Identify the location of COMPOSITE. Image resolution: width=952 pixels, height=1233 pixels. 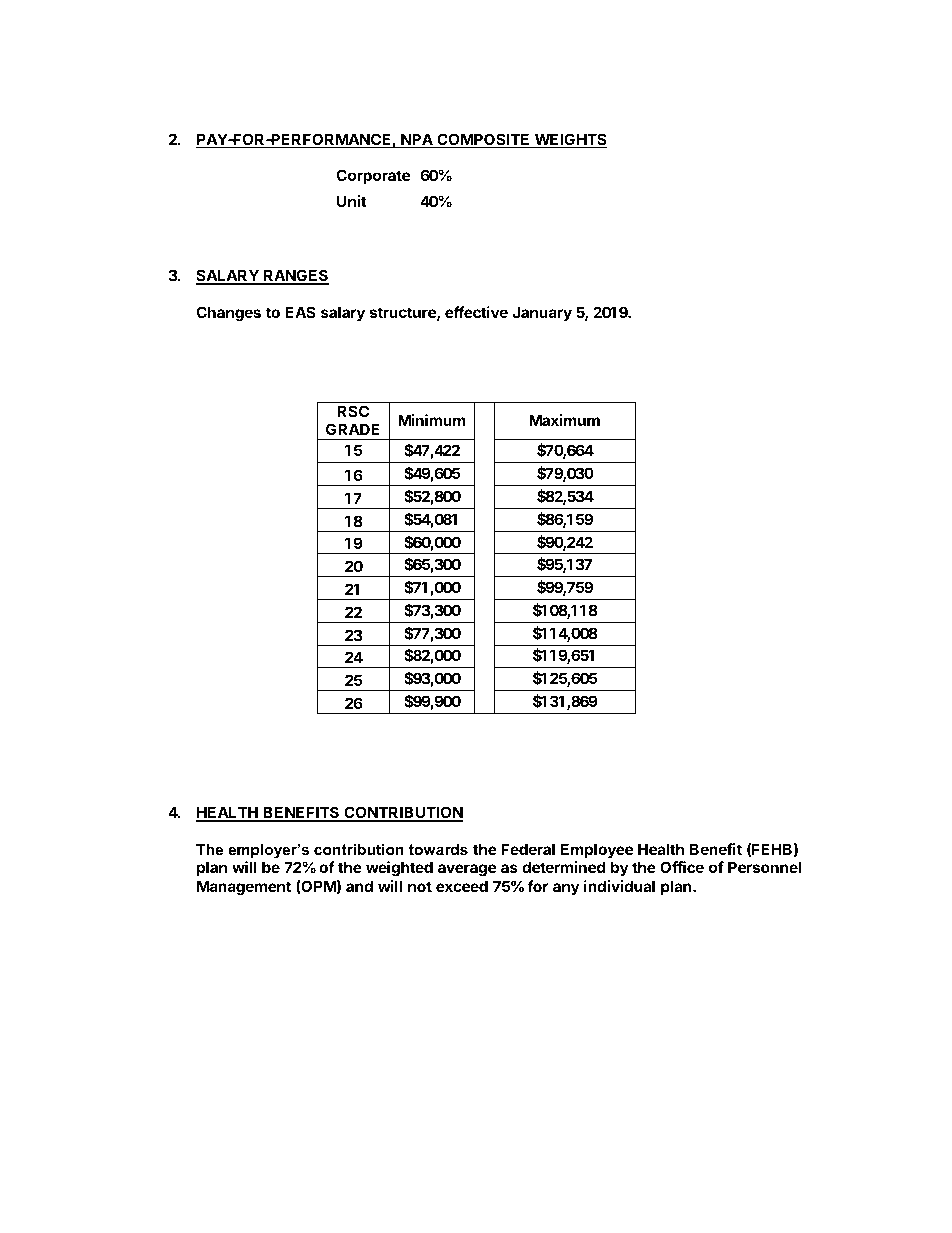
(483, 140).
